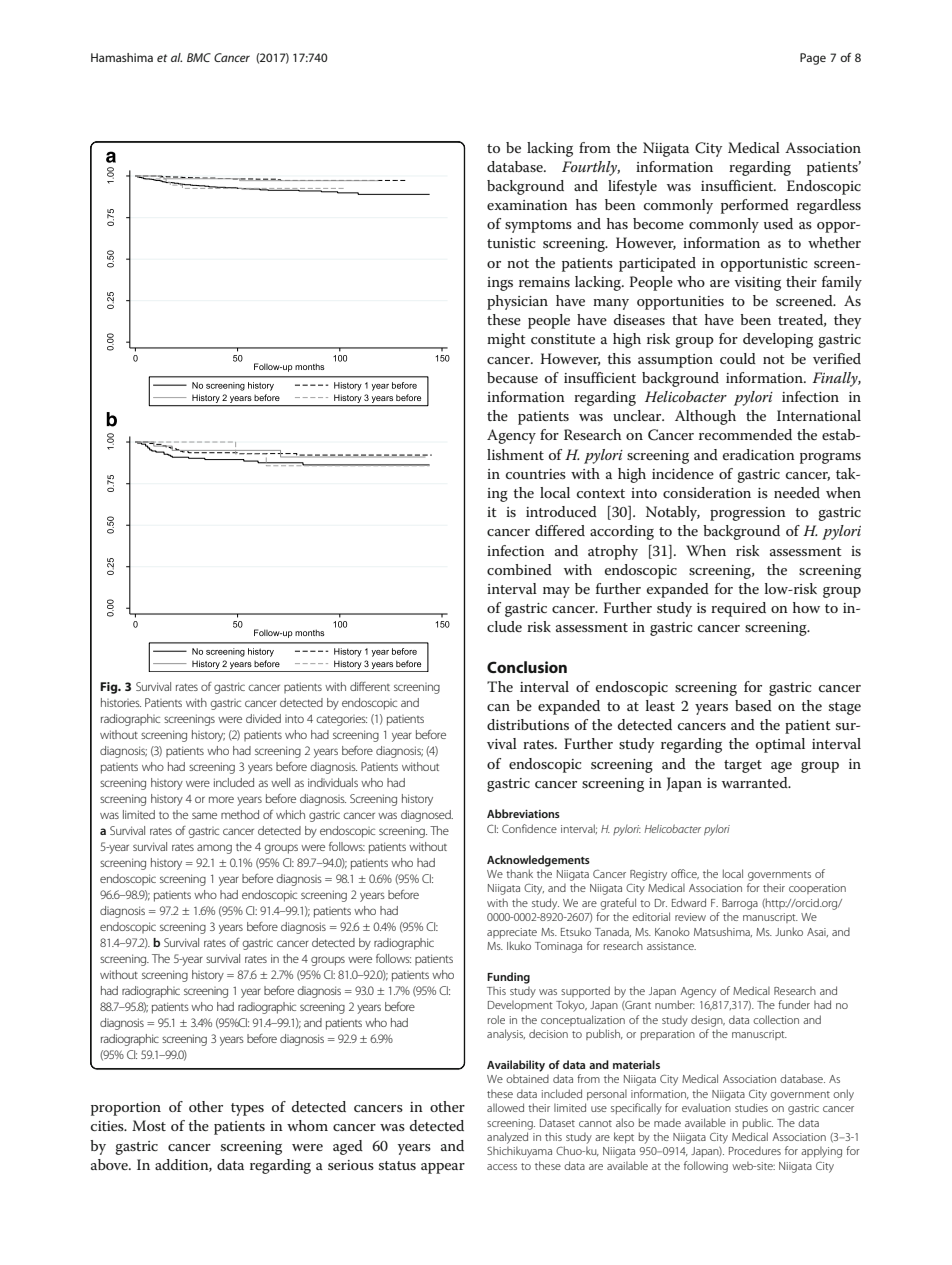  Describe the element at coordinates (813, 59) in the image. I see `Page` at that location.
